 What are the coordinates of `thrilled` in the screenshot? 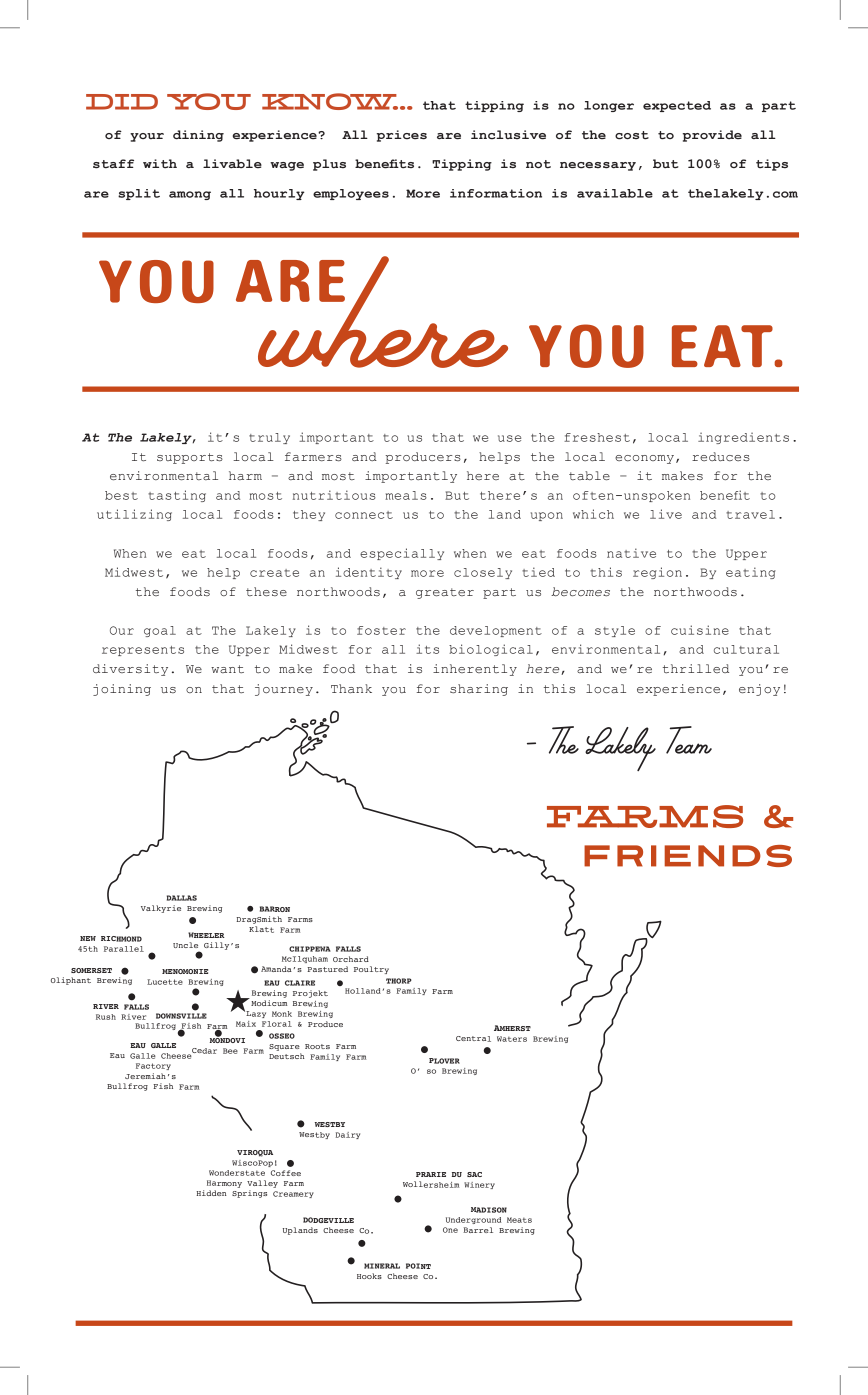 It's located at (696, 668).
